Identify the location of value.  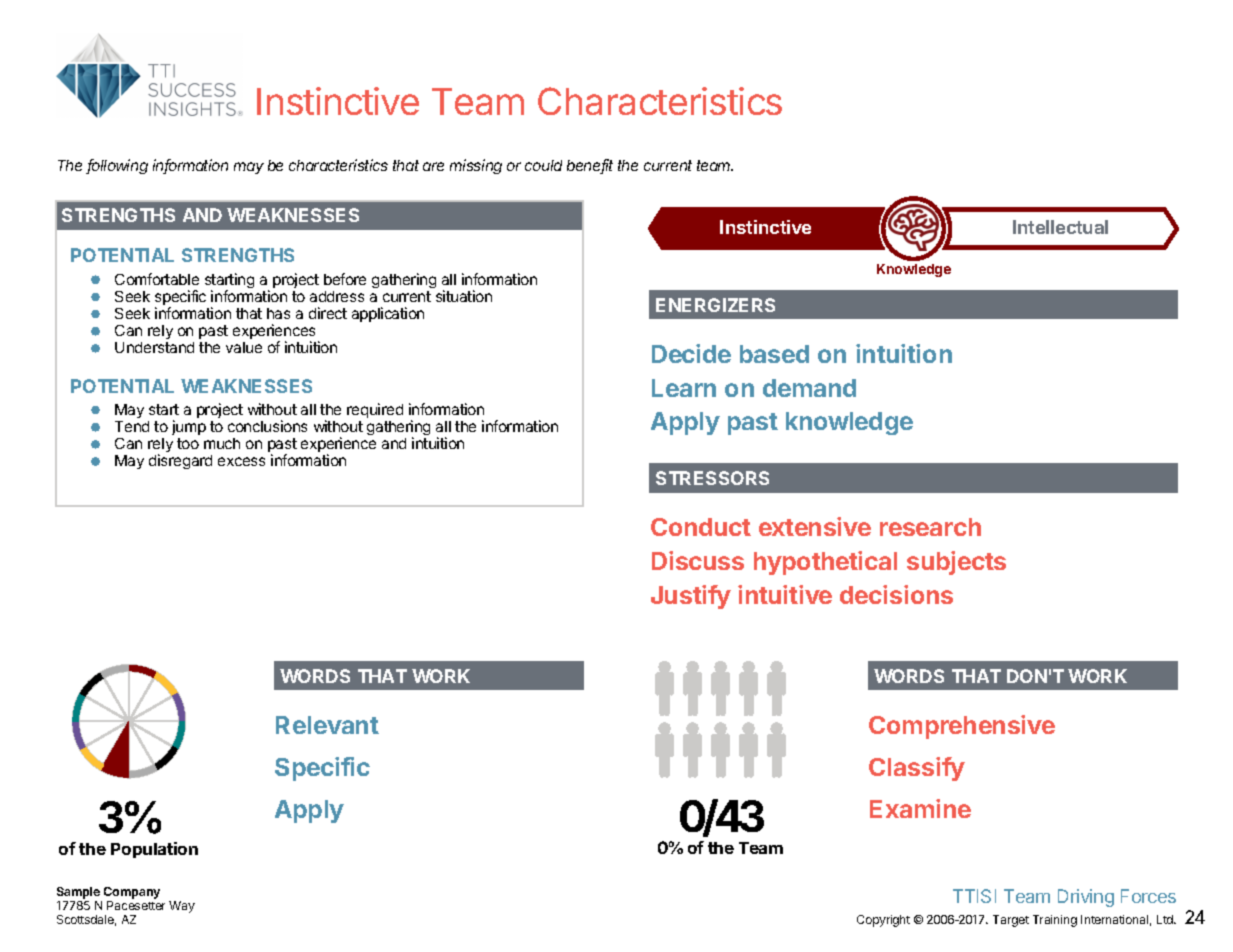
(244, 347).
